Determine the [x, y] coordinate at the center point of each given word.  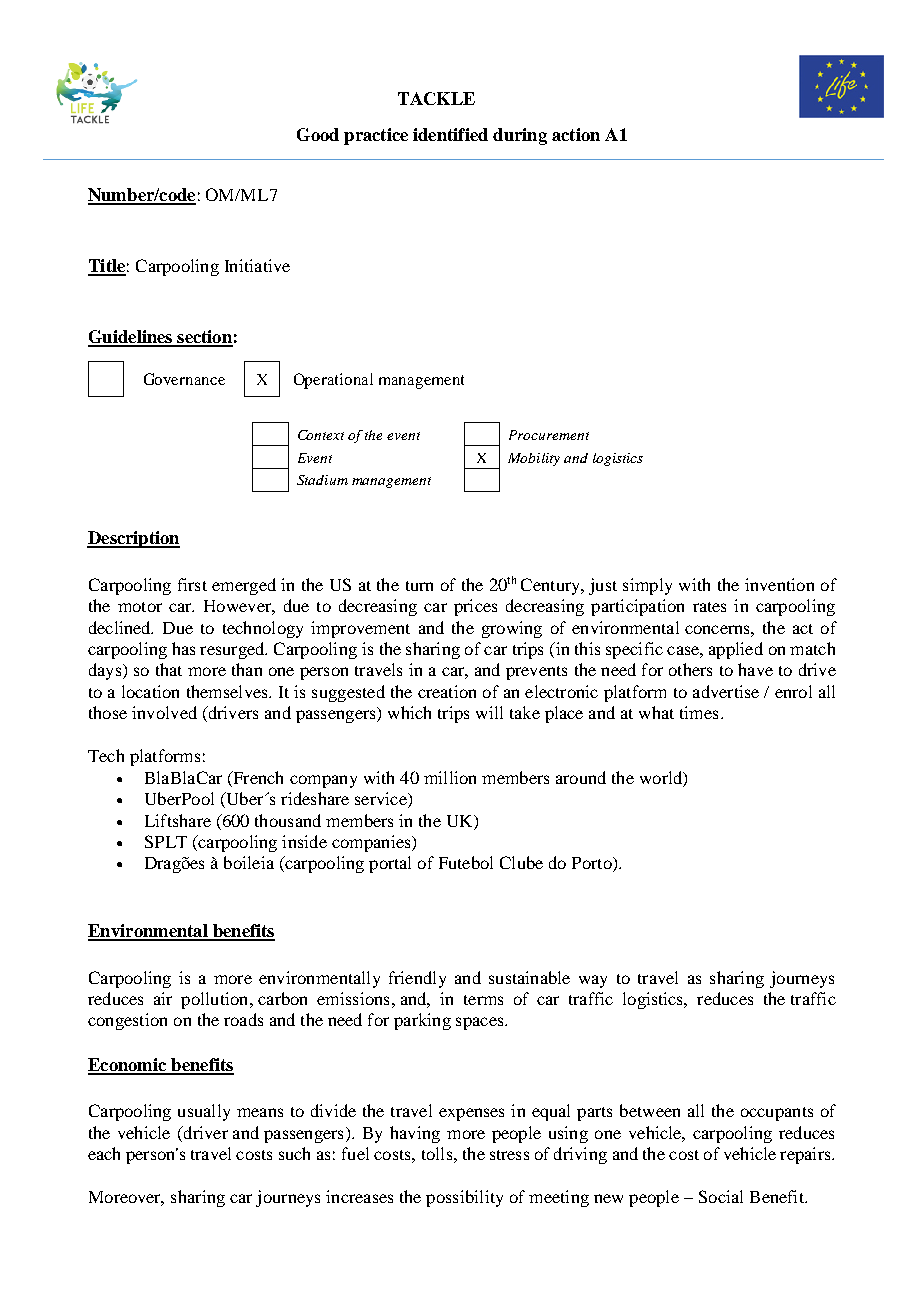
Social [721, 1196]
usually [204, 1112]
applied [736, 650]
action [576, 134]
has [183, 648]
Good [318, 134]
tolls [437, 1153]
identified [450, 134]
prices [475, 607]
